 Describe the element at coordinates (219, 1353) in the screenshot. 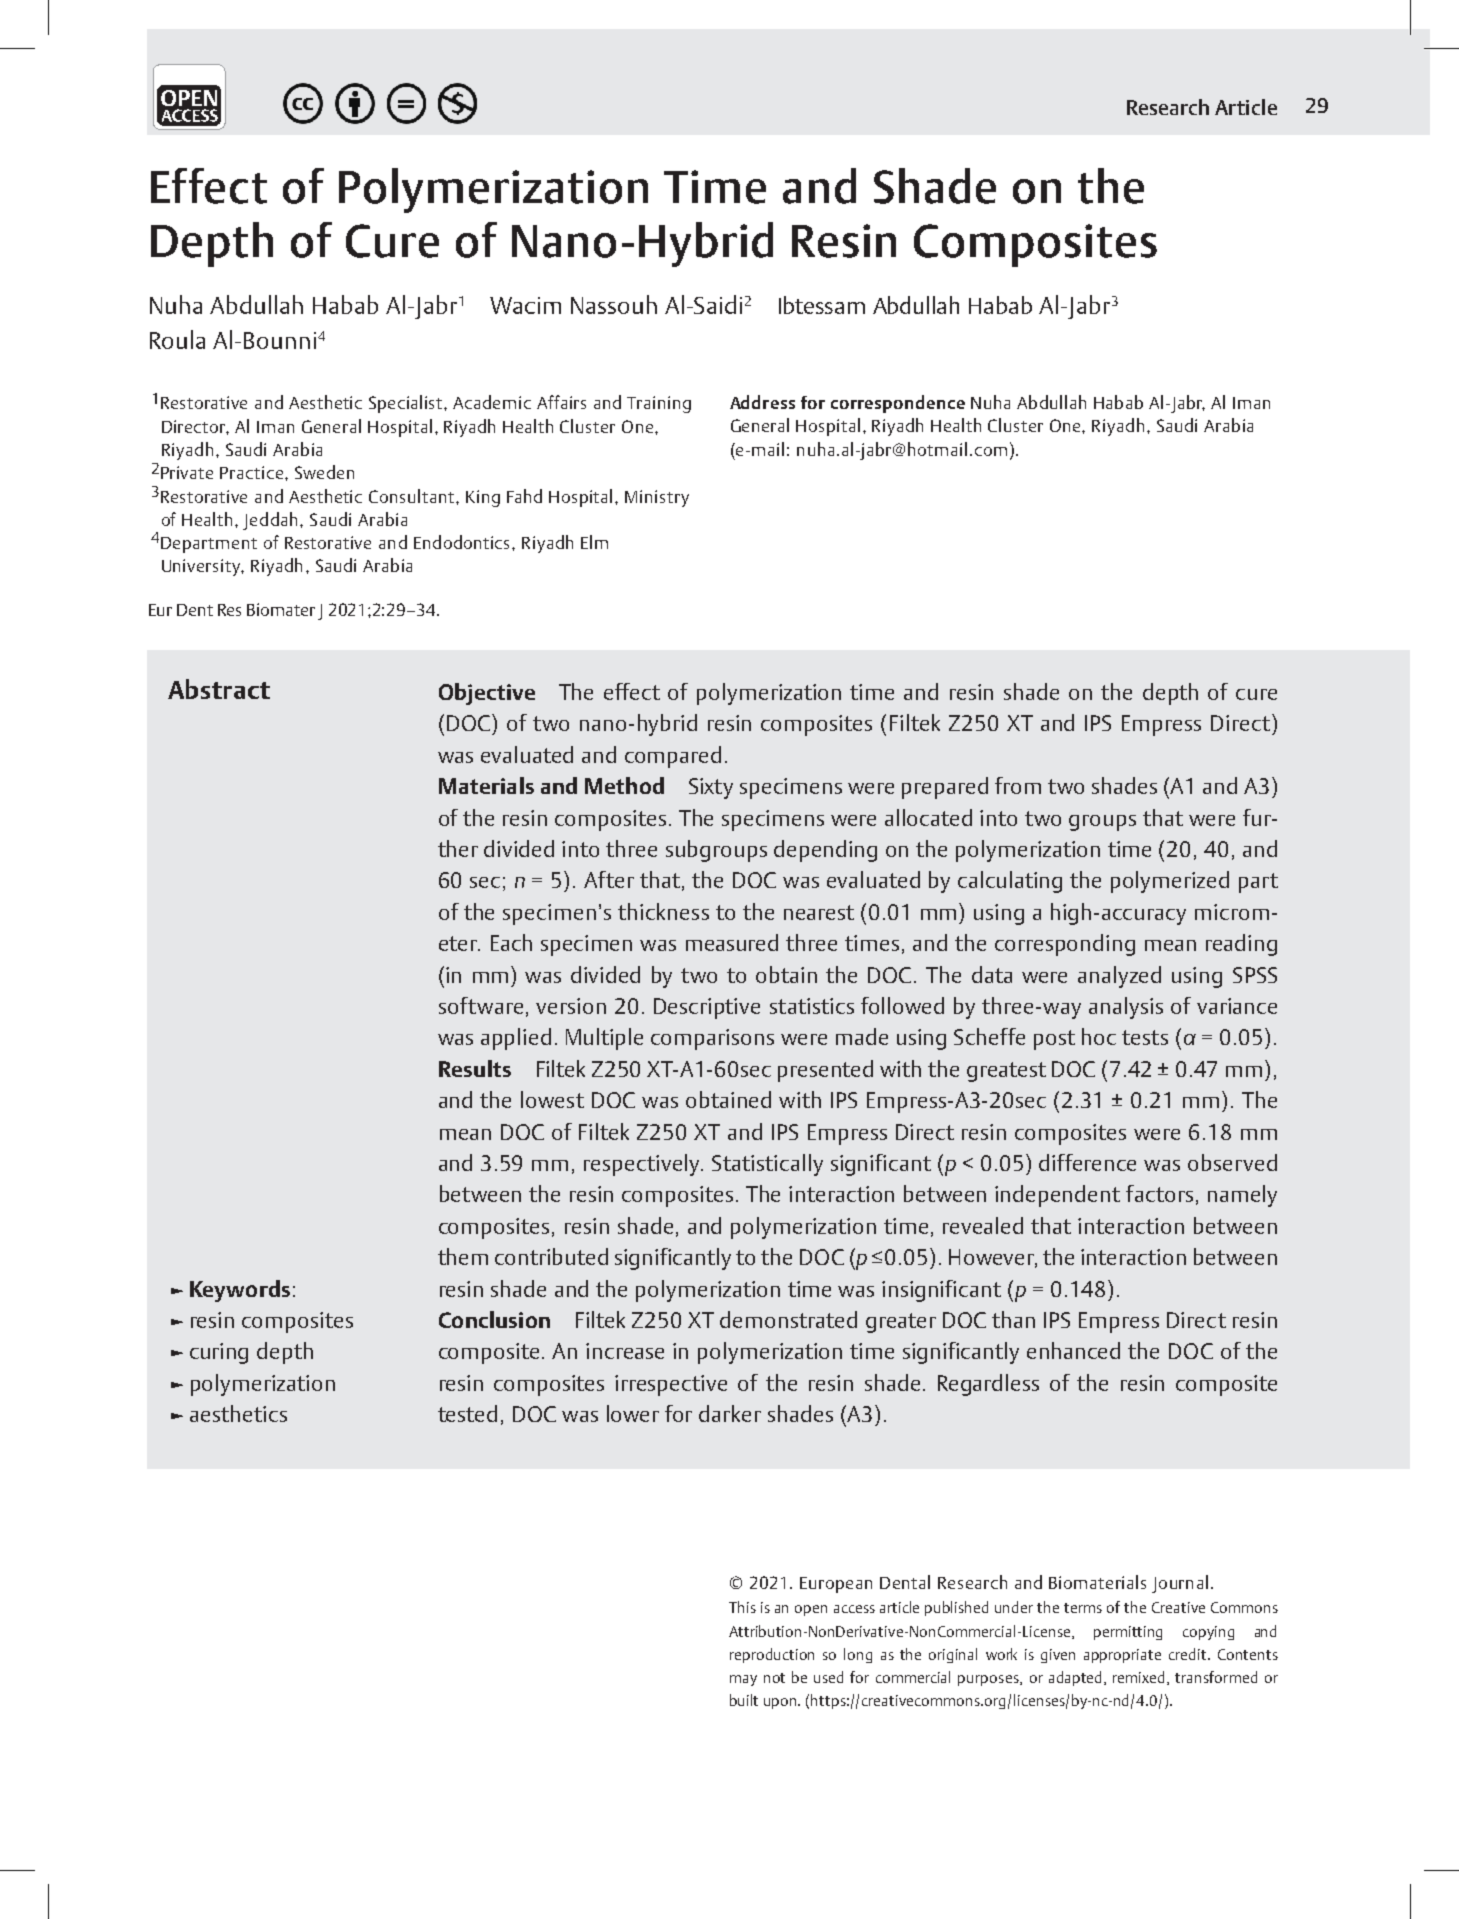

I see `curing` at that location.
